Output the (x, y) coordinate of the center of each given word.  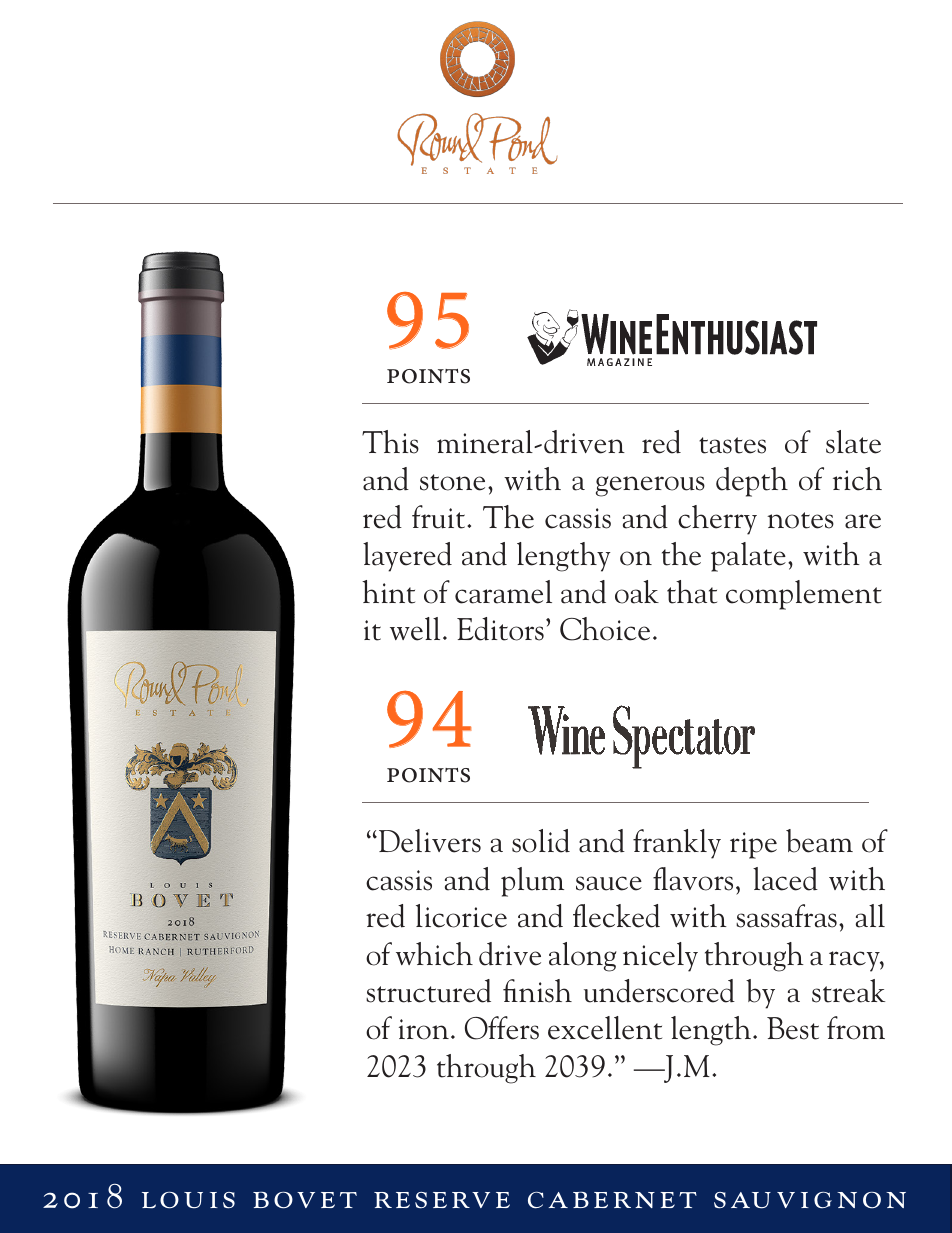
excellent (605, 1028)
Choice (605, 629)
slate (853, 442)
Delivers (430, 841)
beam (819, 841)
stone (452, 482)
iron (424, 1029)
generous (650, 486)
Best (793, 1028)
